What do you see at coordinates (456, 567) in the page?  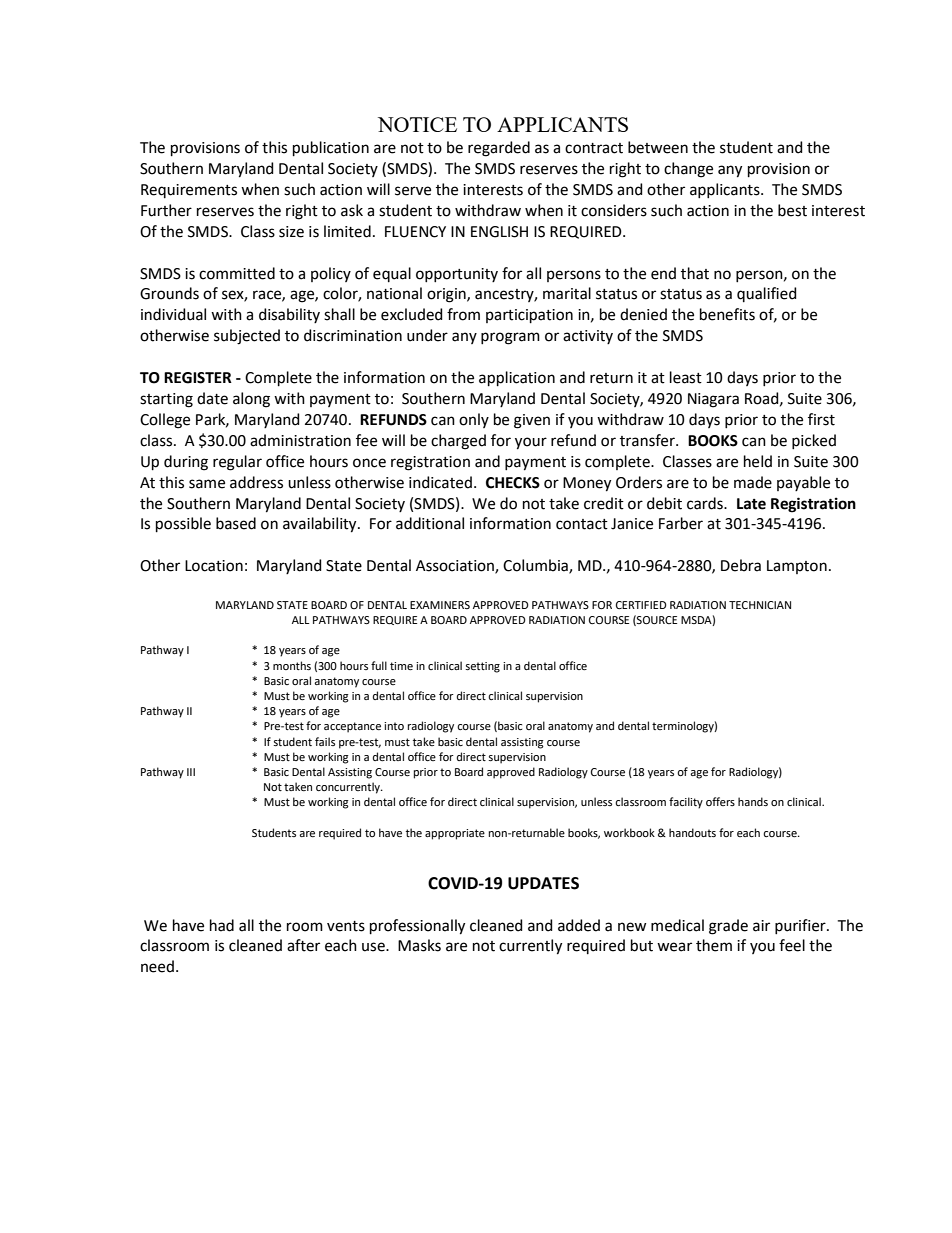 I see `Association` at bounding box center [456, 567].
